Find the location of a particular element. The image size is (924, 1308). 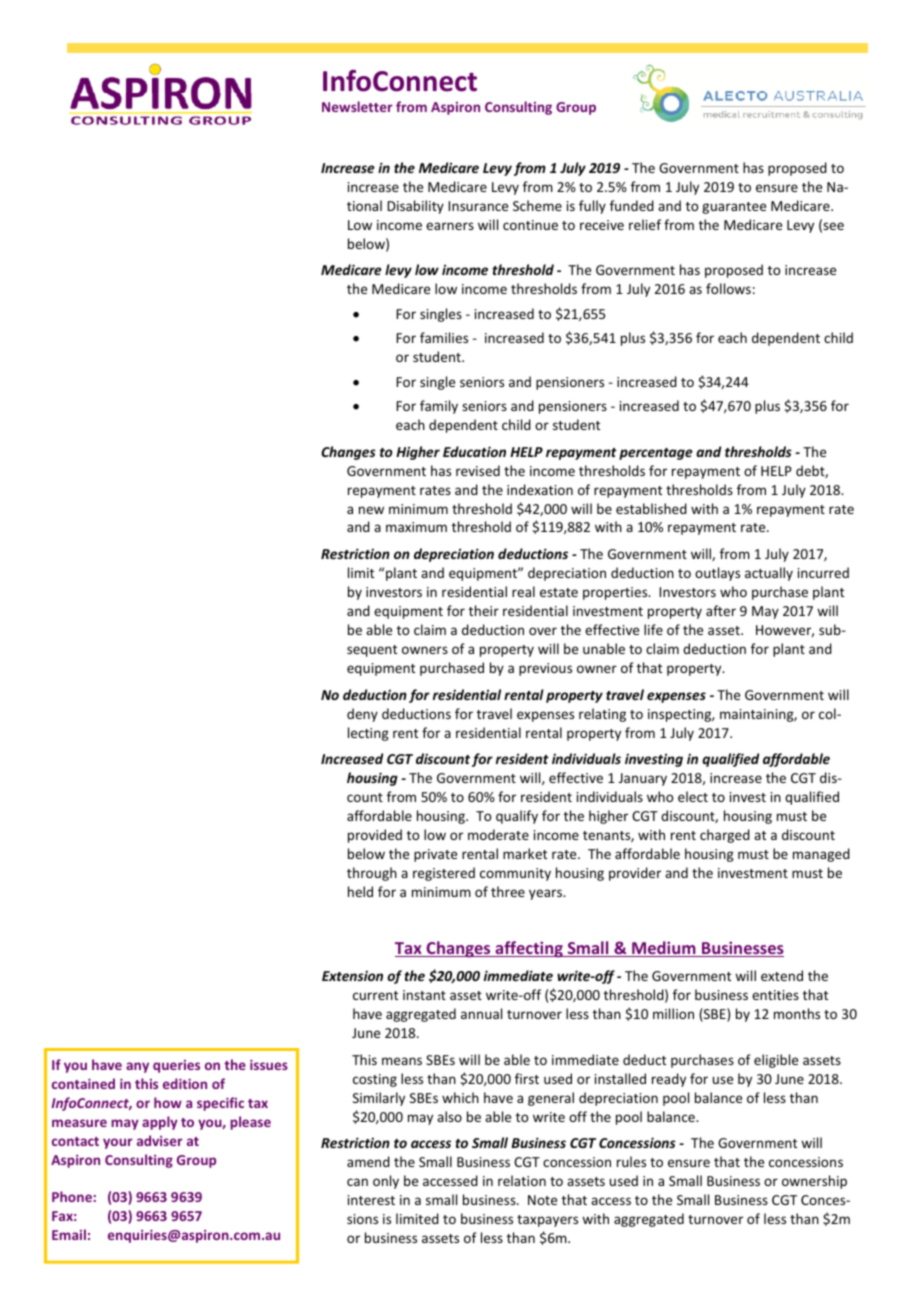

their is located at coordinates (484, 610).
